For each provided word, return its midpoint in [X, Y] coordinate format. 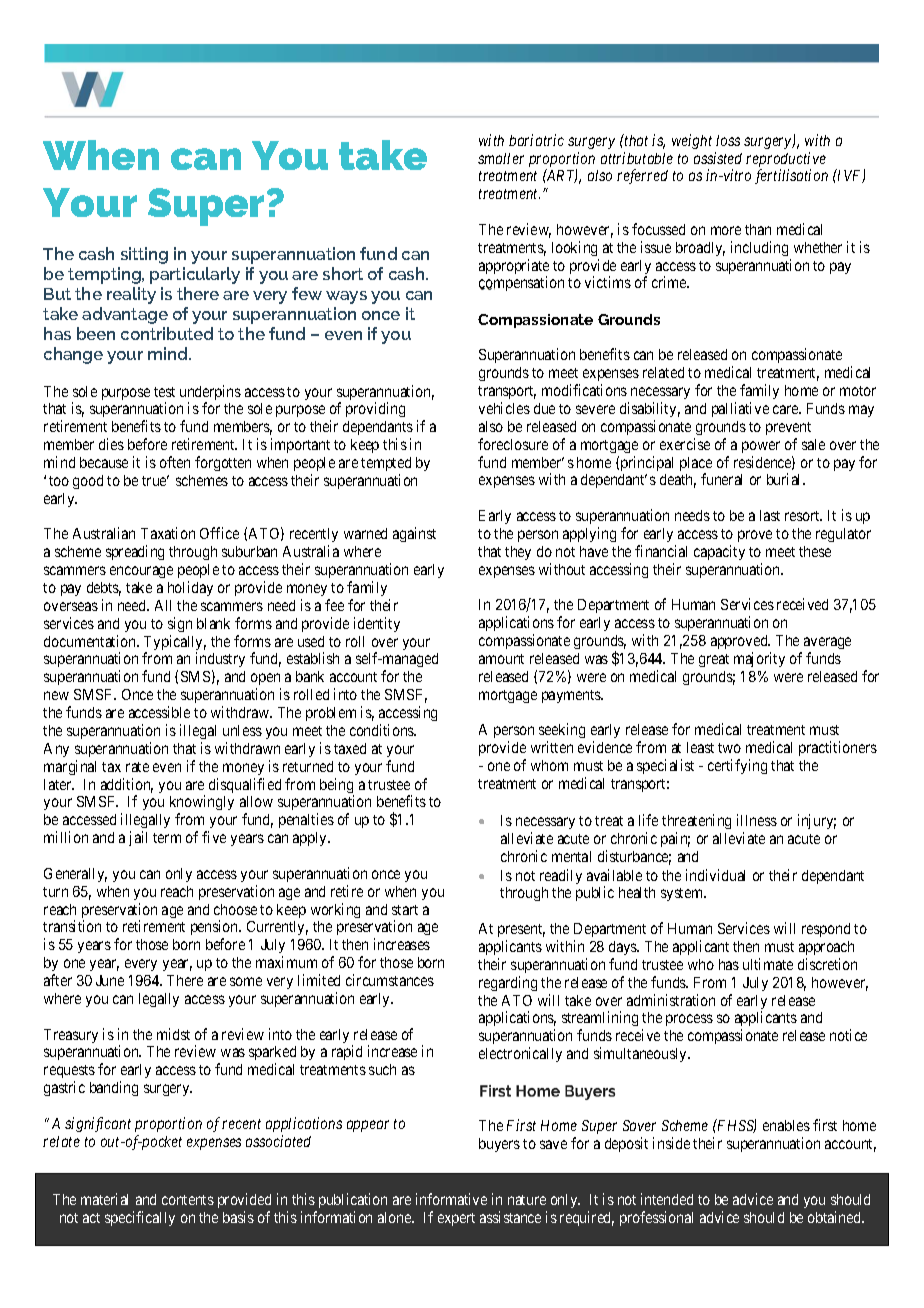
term [167, 838]
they [518, 553]
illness [757, 820]
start [405, 910]
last [770, 515]
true [155, 480]
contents [188, 1200]
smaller [501, 158]
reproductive [786, 161]
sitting [144, 255]
